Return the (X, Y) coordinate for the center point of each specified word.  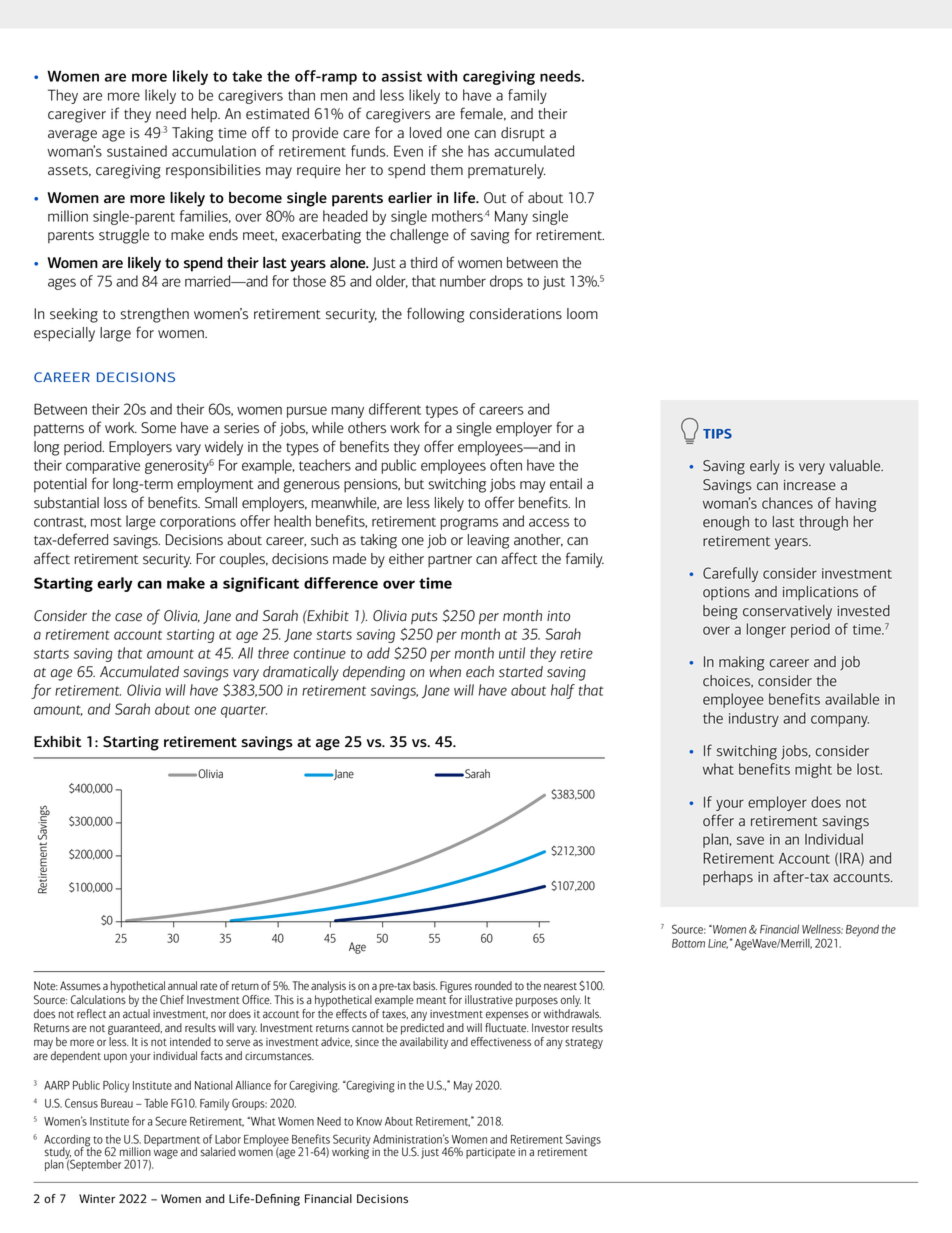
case (128, 617)
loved (426, 133)
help (205, 115)
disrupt (523, 134)
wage (166, 1154)
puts (424, 618)
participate (490, 1153)
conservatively (787, 612)
